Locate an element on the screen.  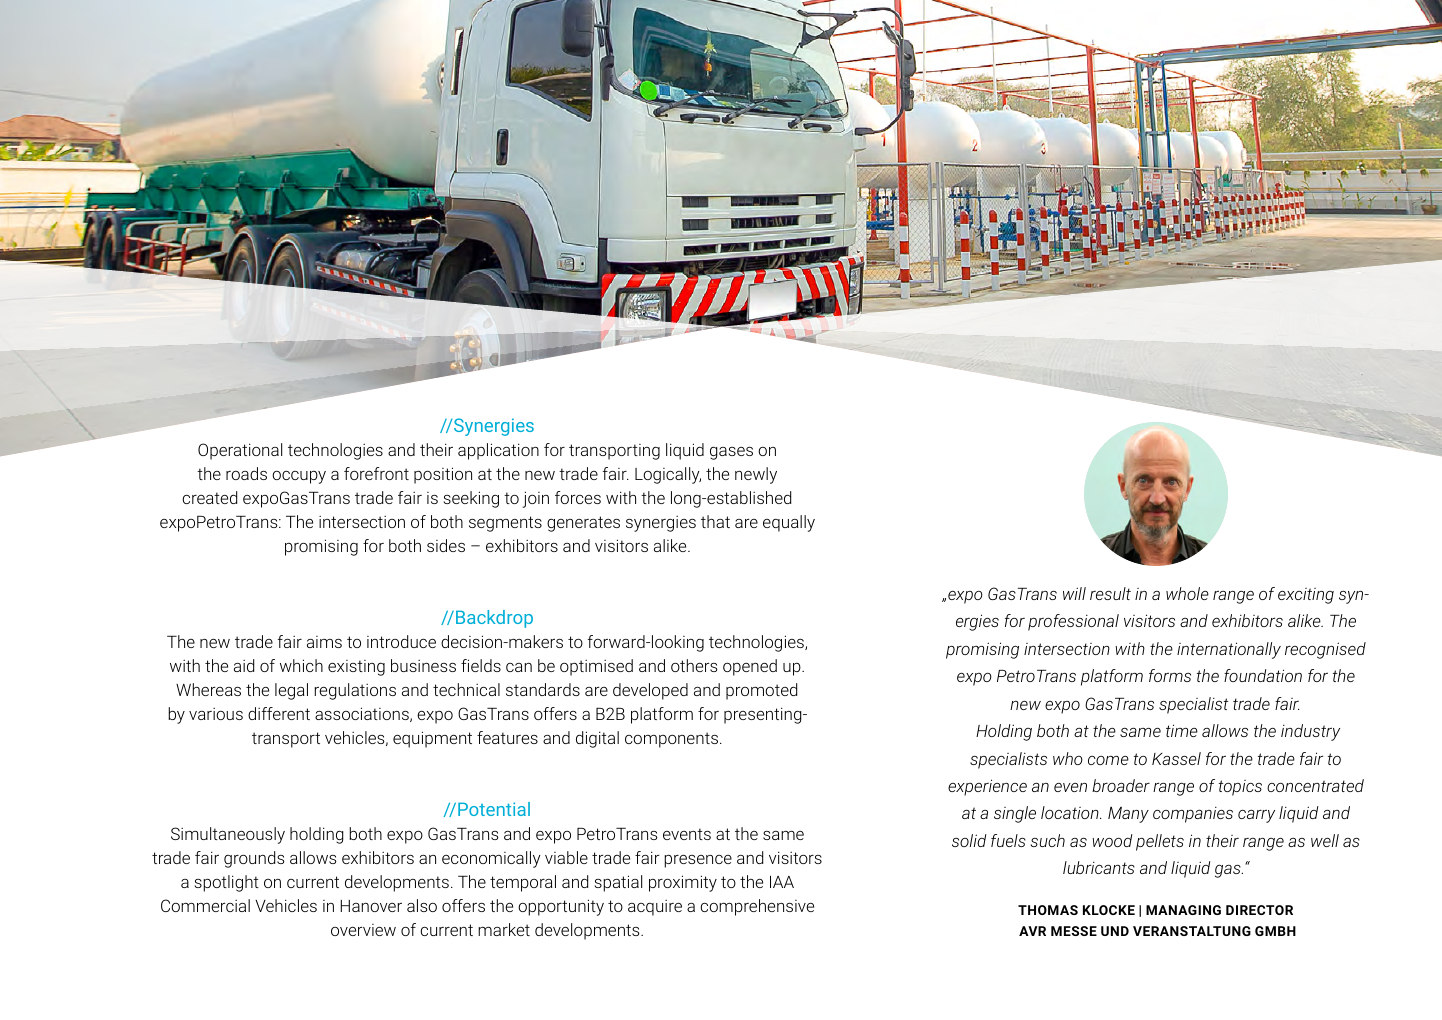
forefront is located at coordinates (376, 473).
